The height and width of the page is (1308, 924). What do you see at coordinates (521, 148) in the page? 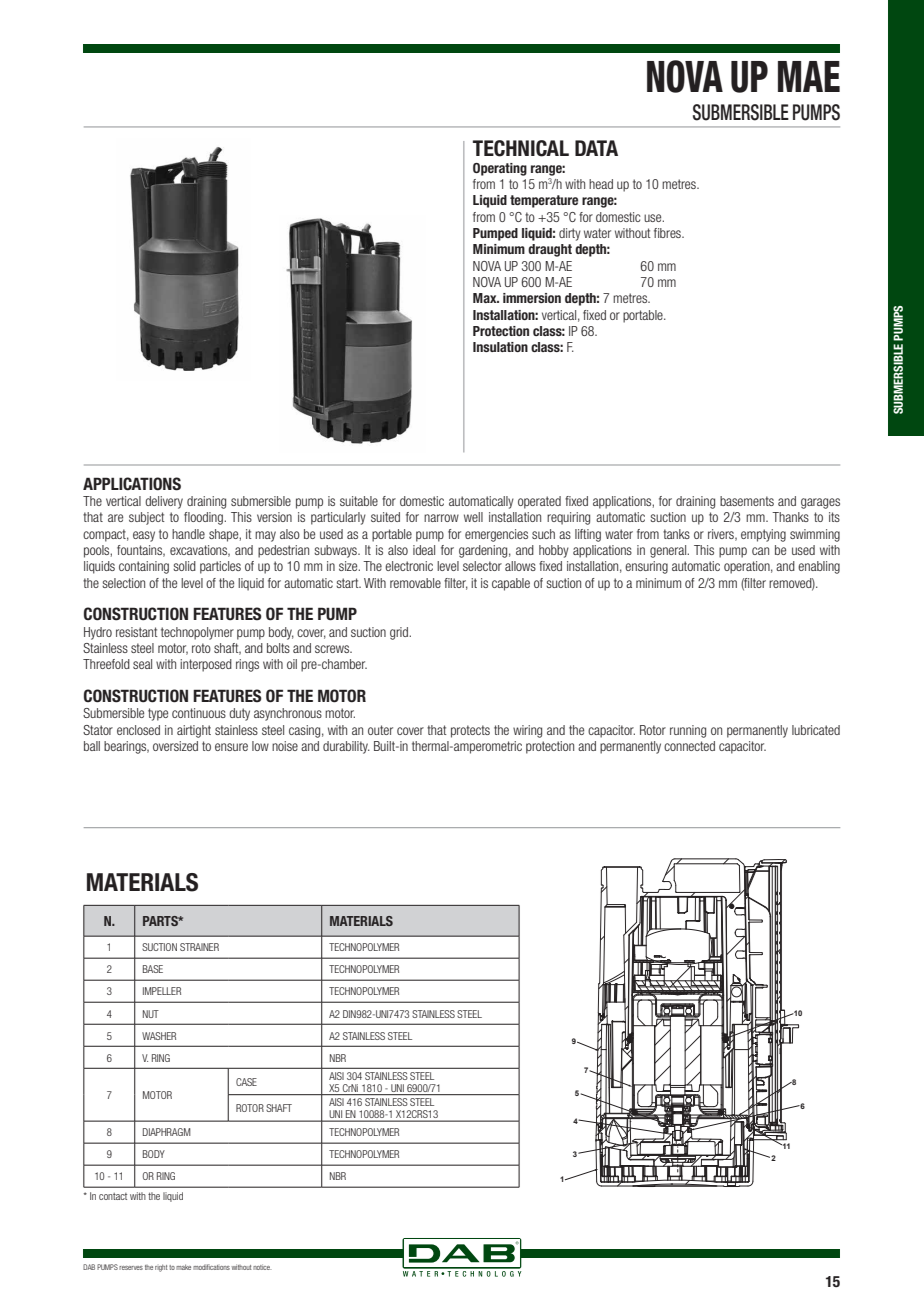
I see `TECHNICAL` at bounding box center [521, 148].
